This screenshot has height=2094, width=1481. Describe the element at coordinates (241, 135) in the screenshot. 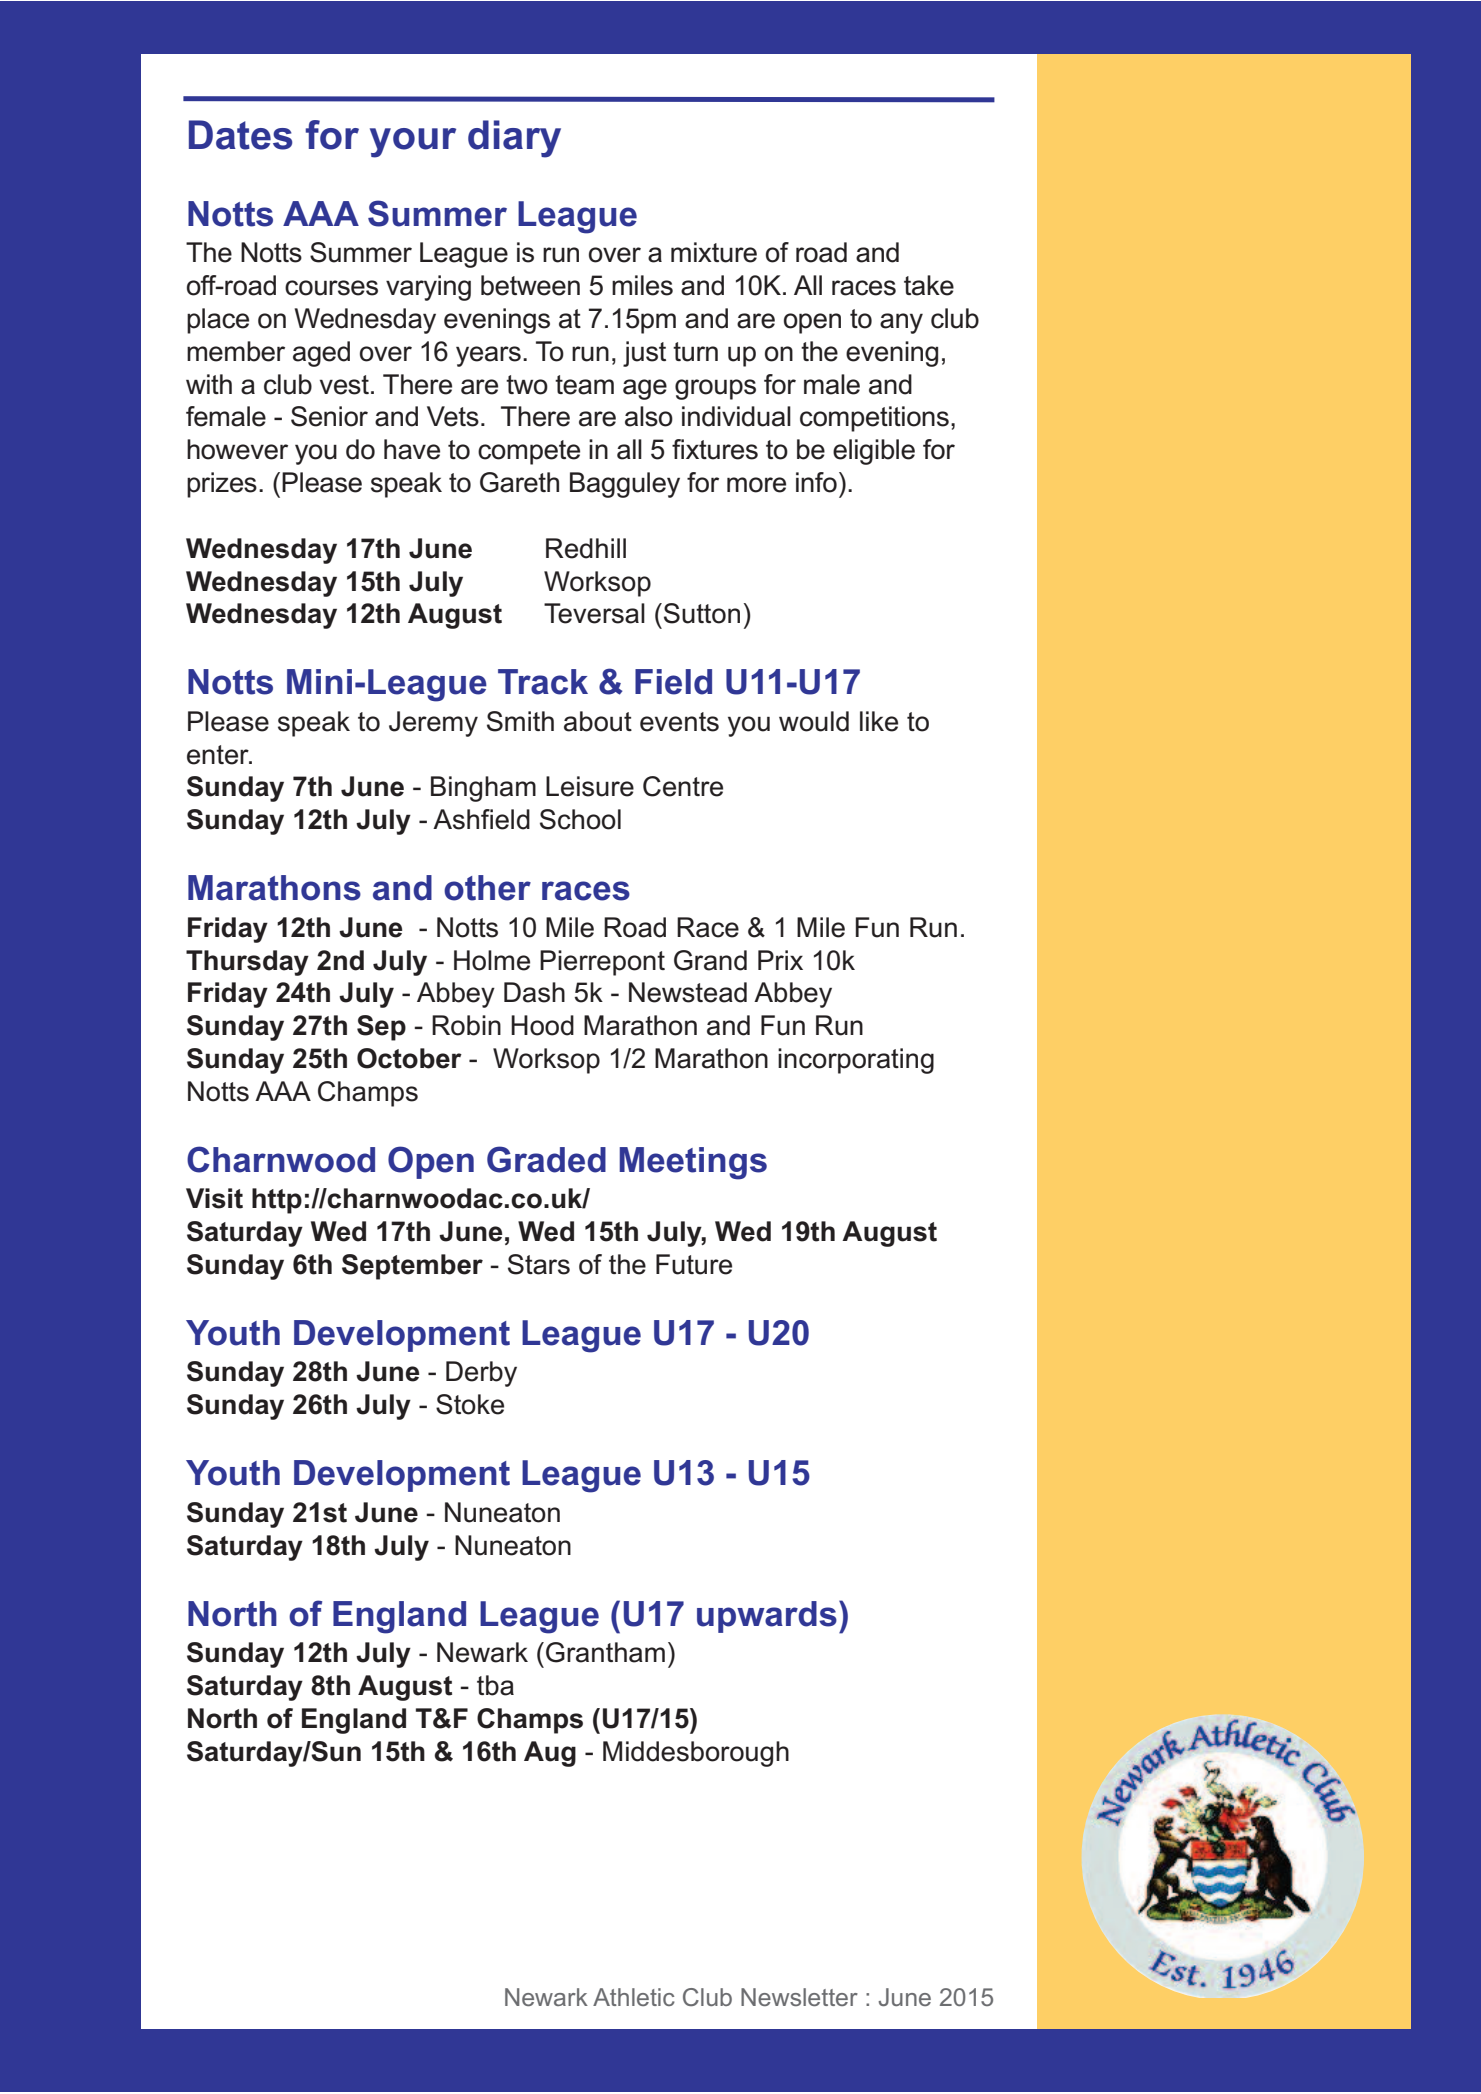

I see `Dates` at that location.
